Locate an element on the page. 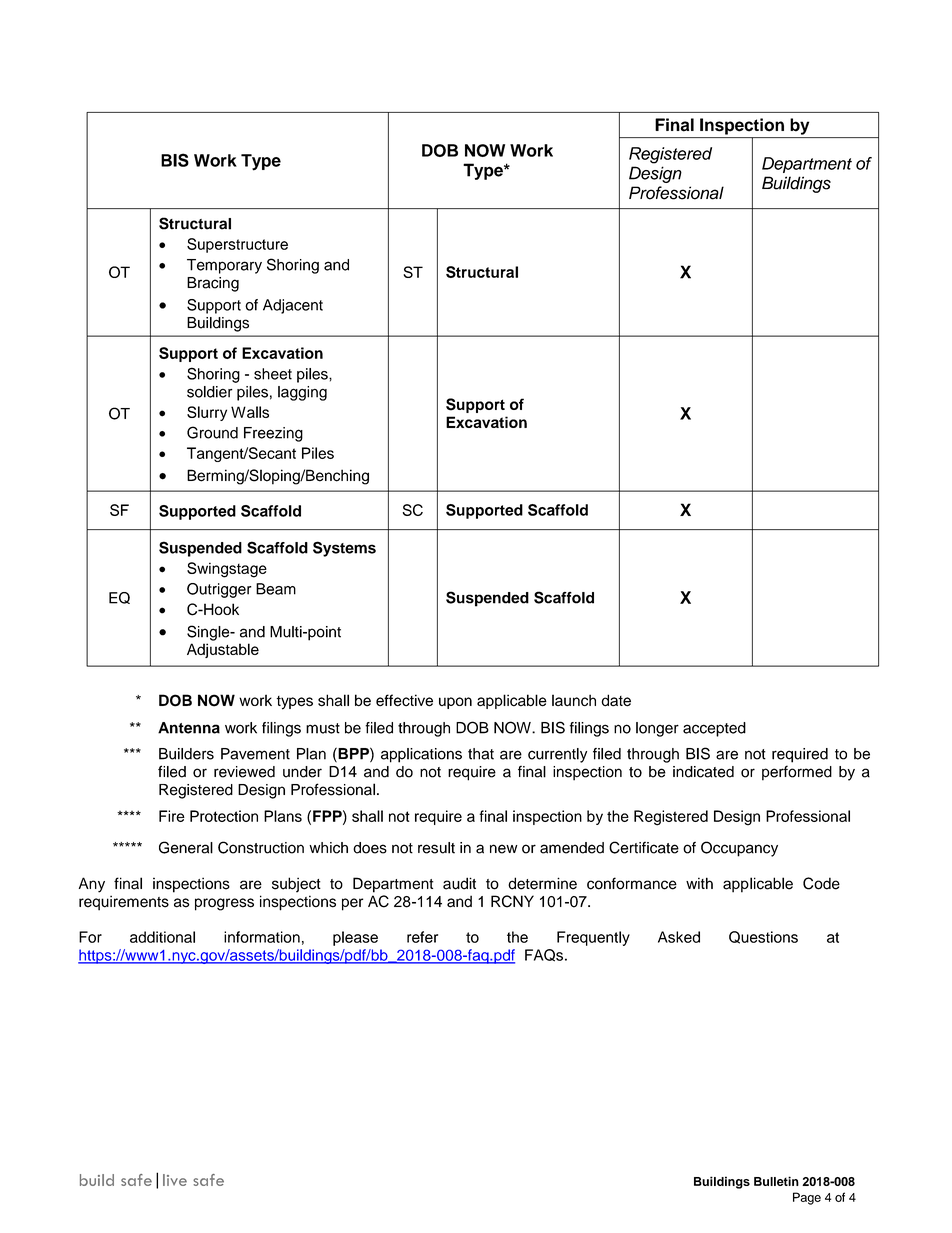 The width and height of the page is (952, 1233). Adjacent is located at coordinates (293, 306).
